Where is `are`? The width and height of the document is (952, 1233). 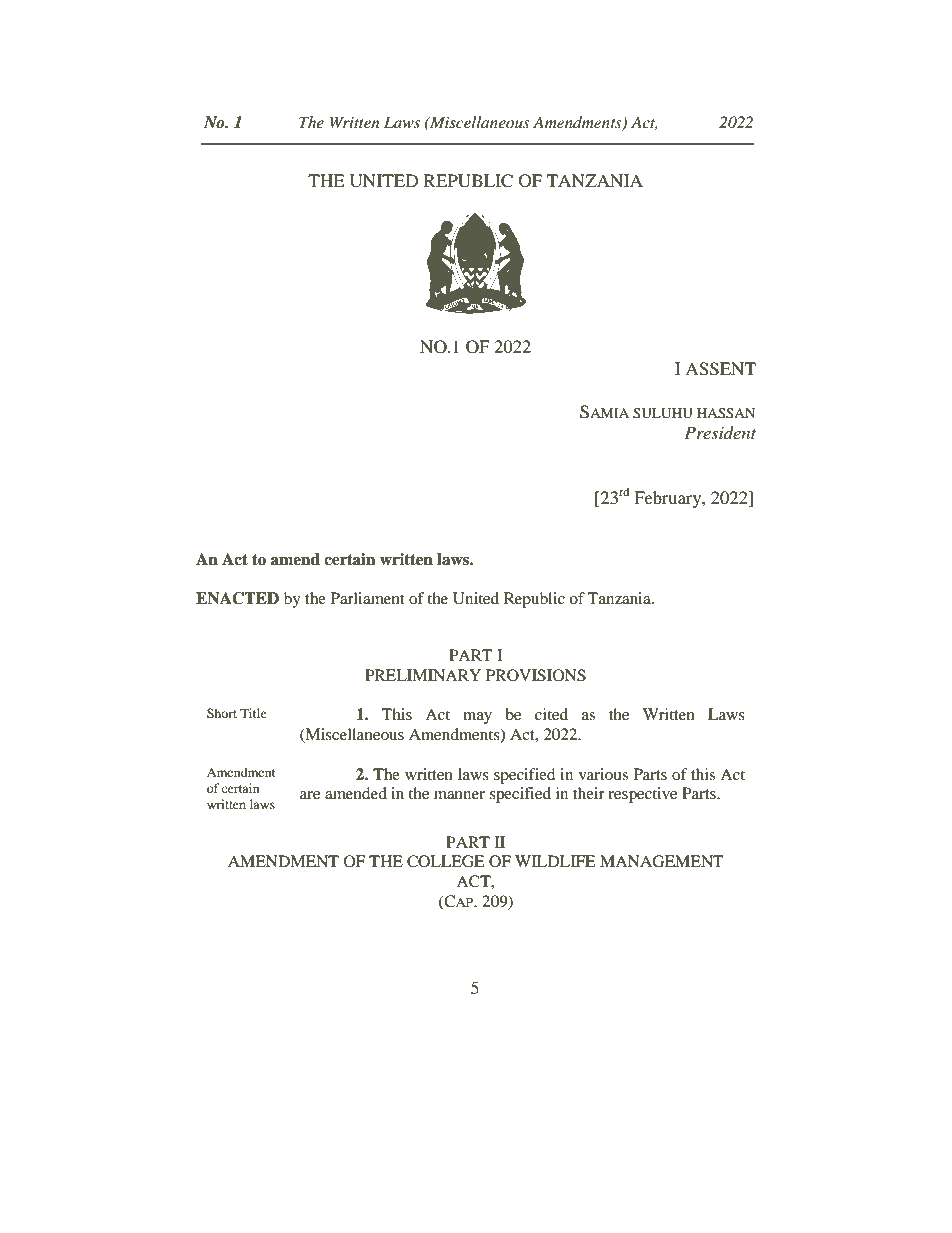
are is located at coordinates (310, 795).
